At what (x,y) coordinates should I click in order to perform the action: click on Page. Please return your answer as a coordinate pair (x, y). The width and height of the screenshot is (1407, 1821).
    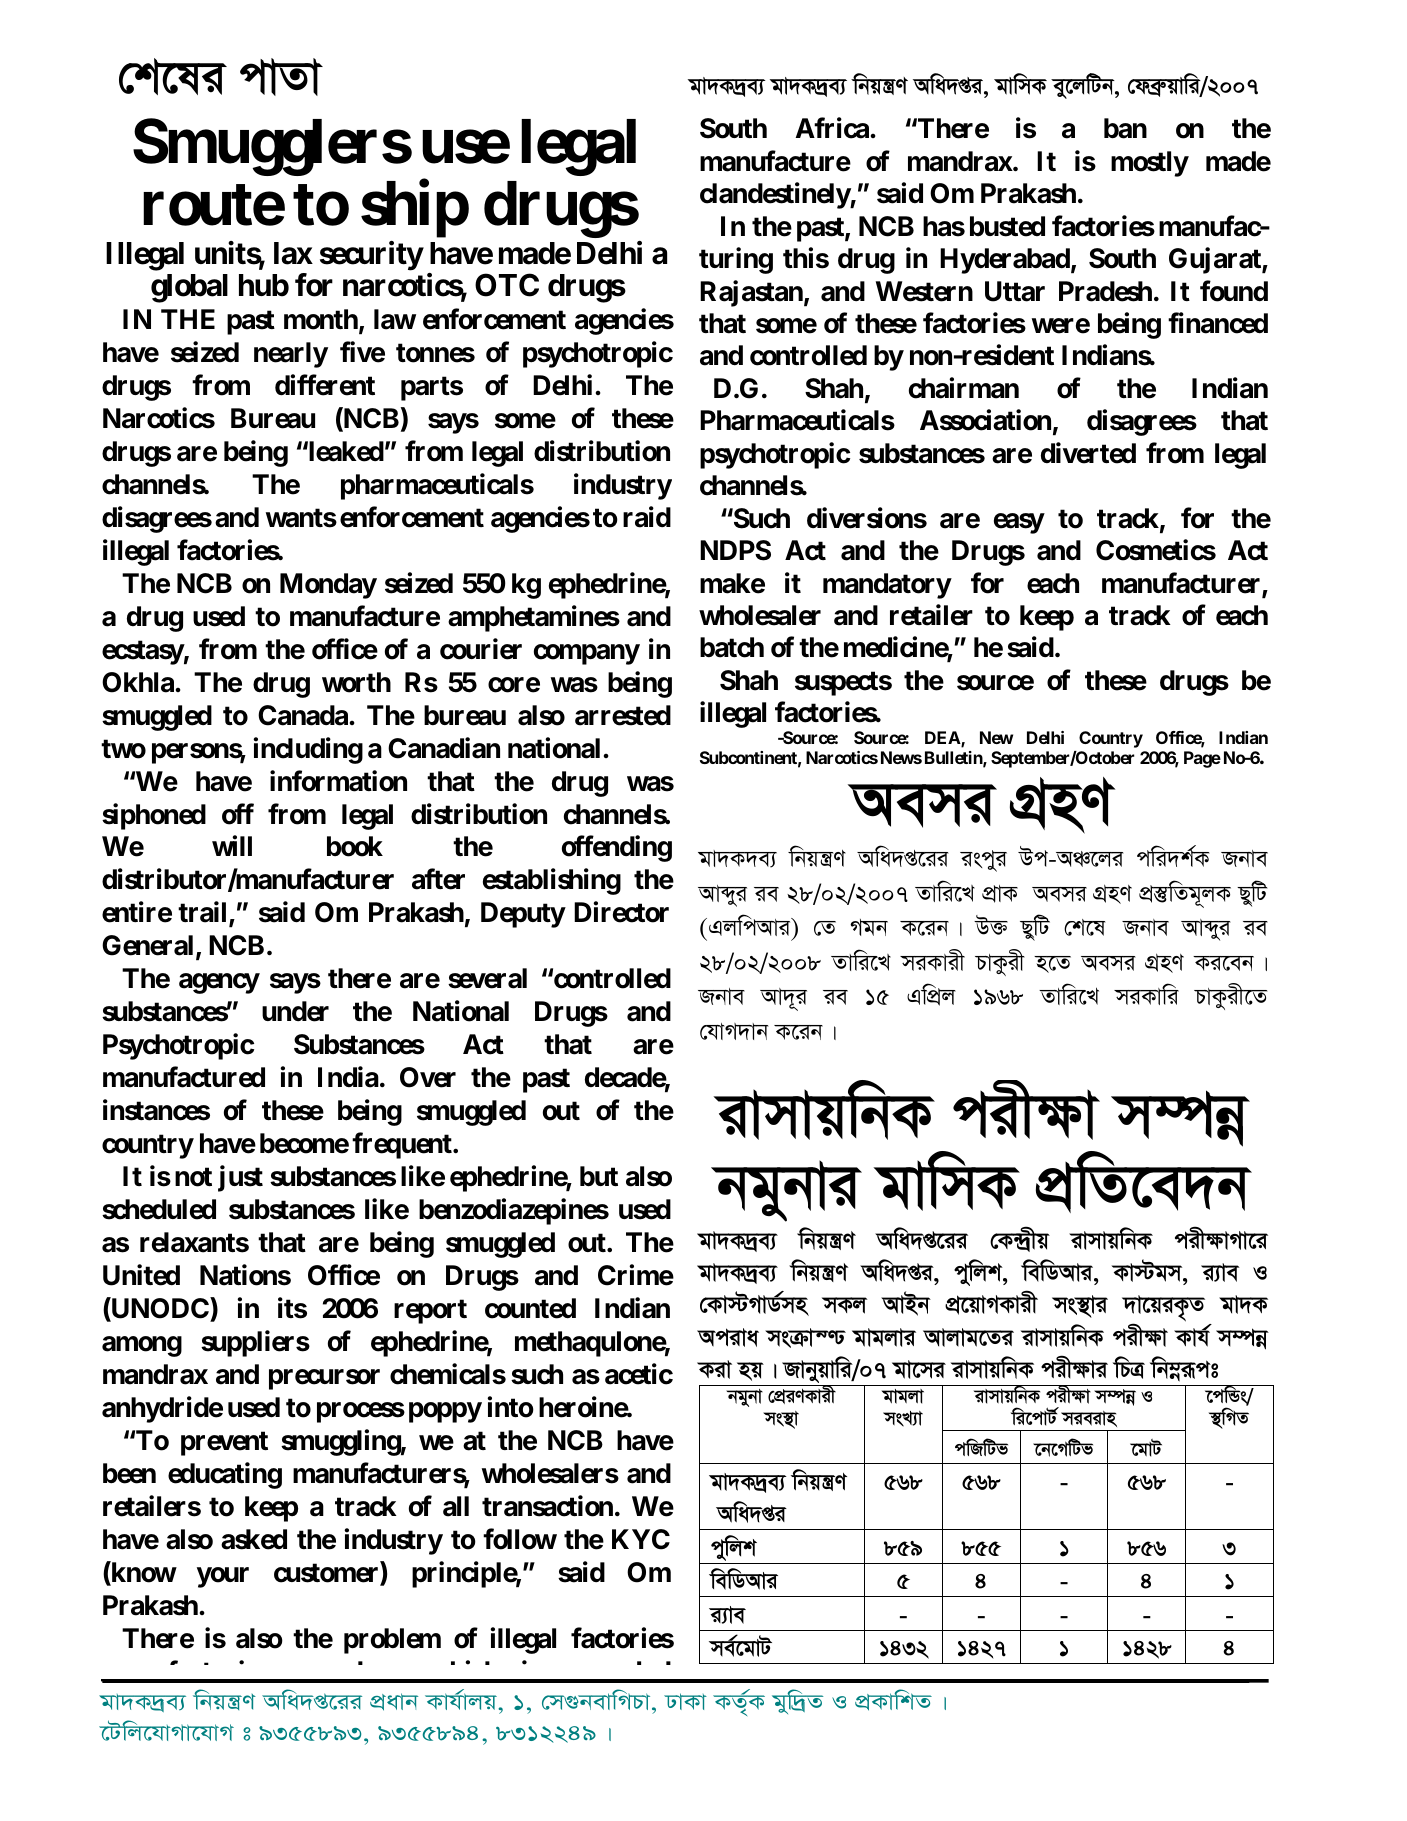
    Looking at the image, I should click on (1202, 759).
